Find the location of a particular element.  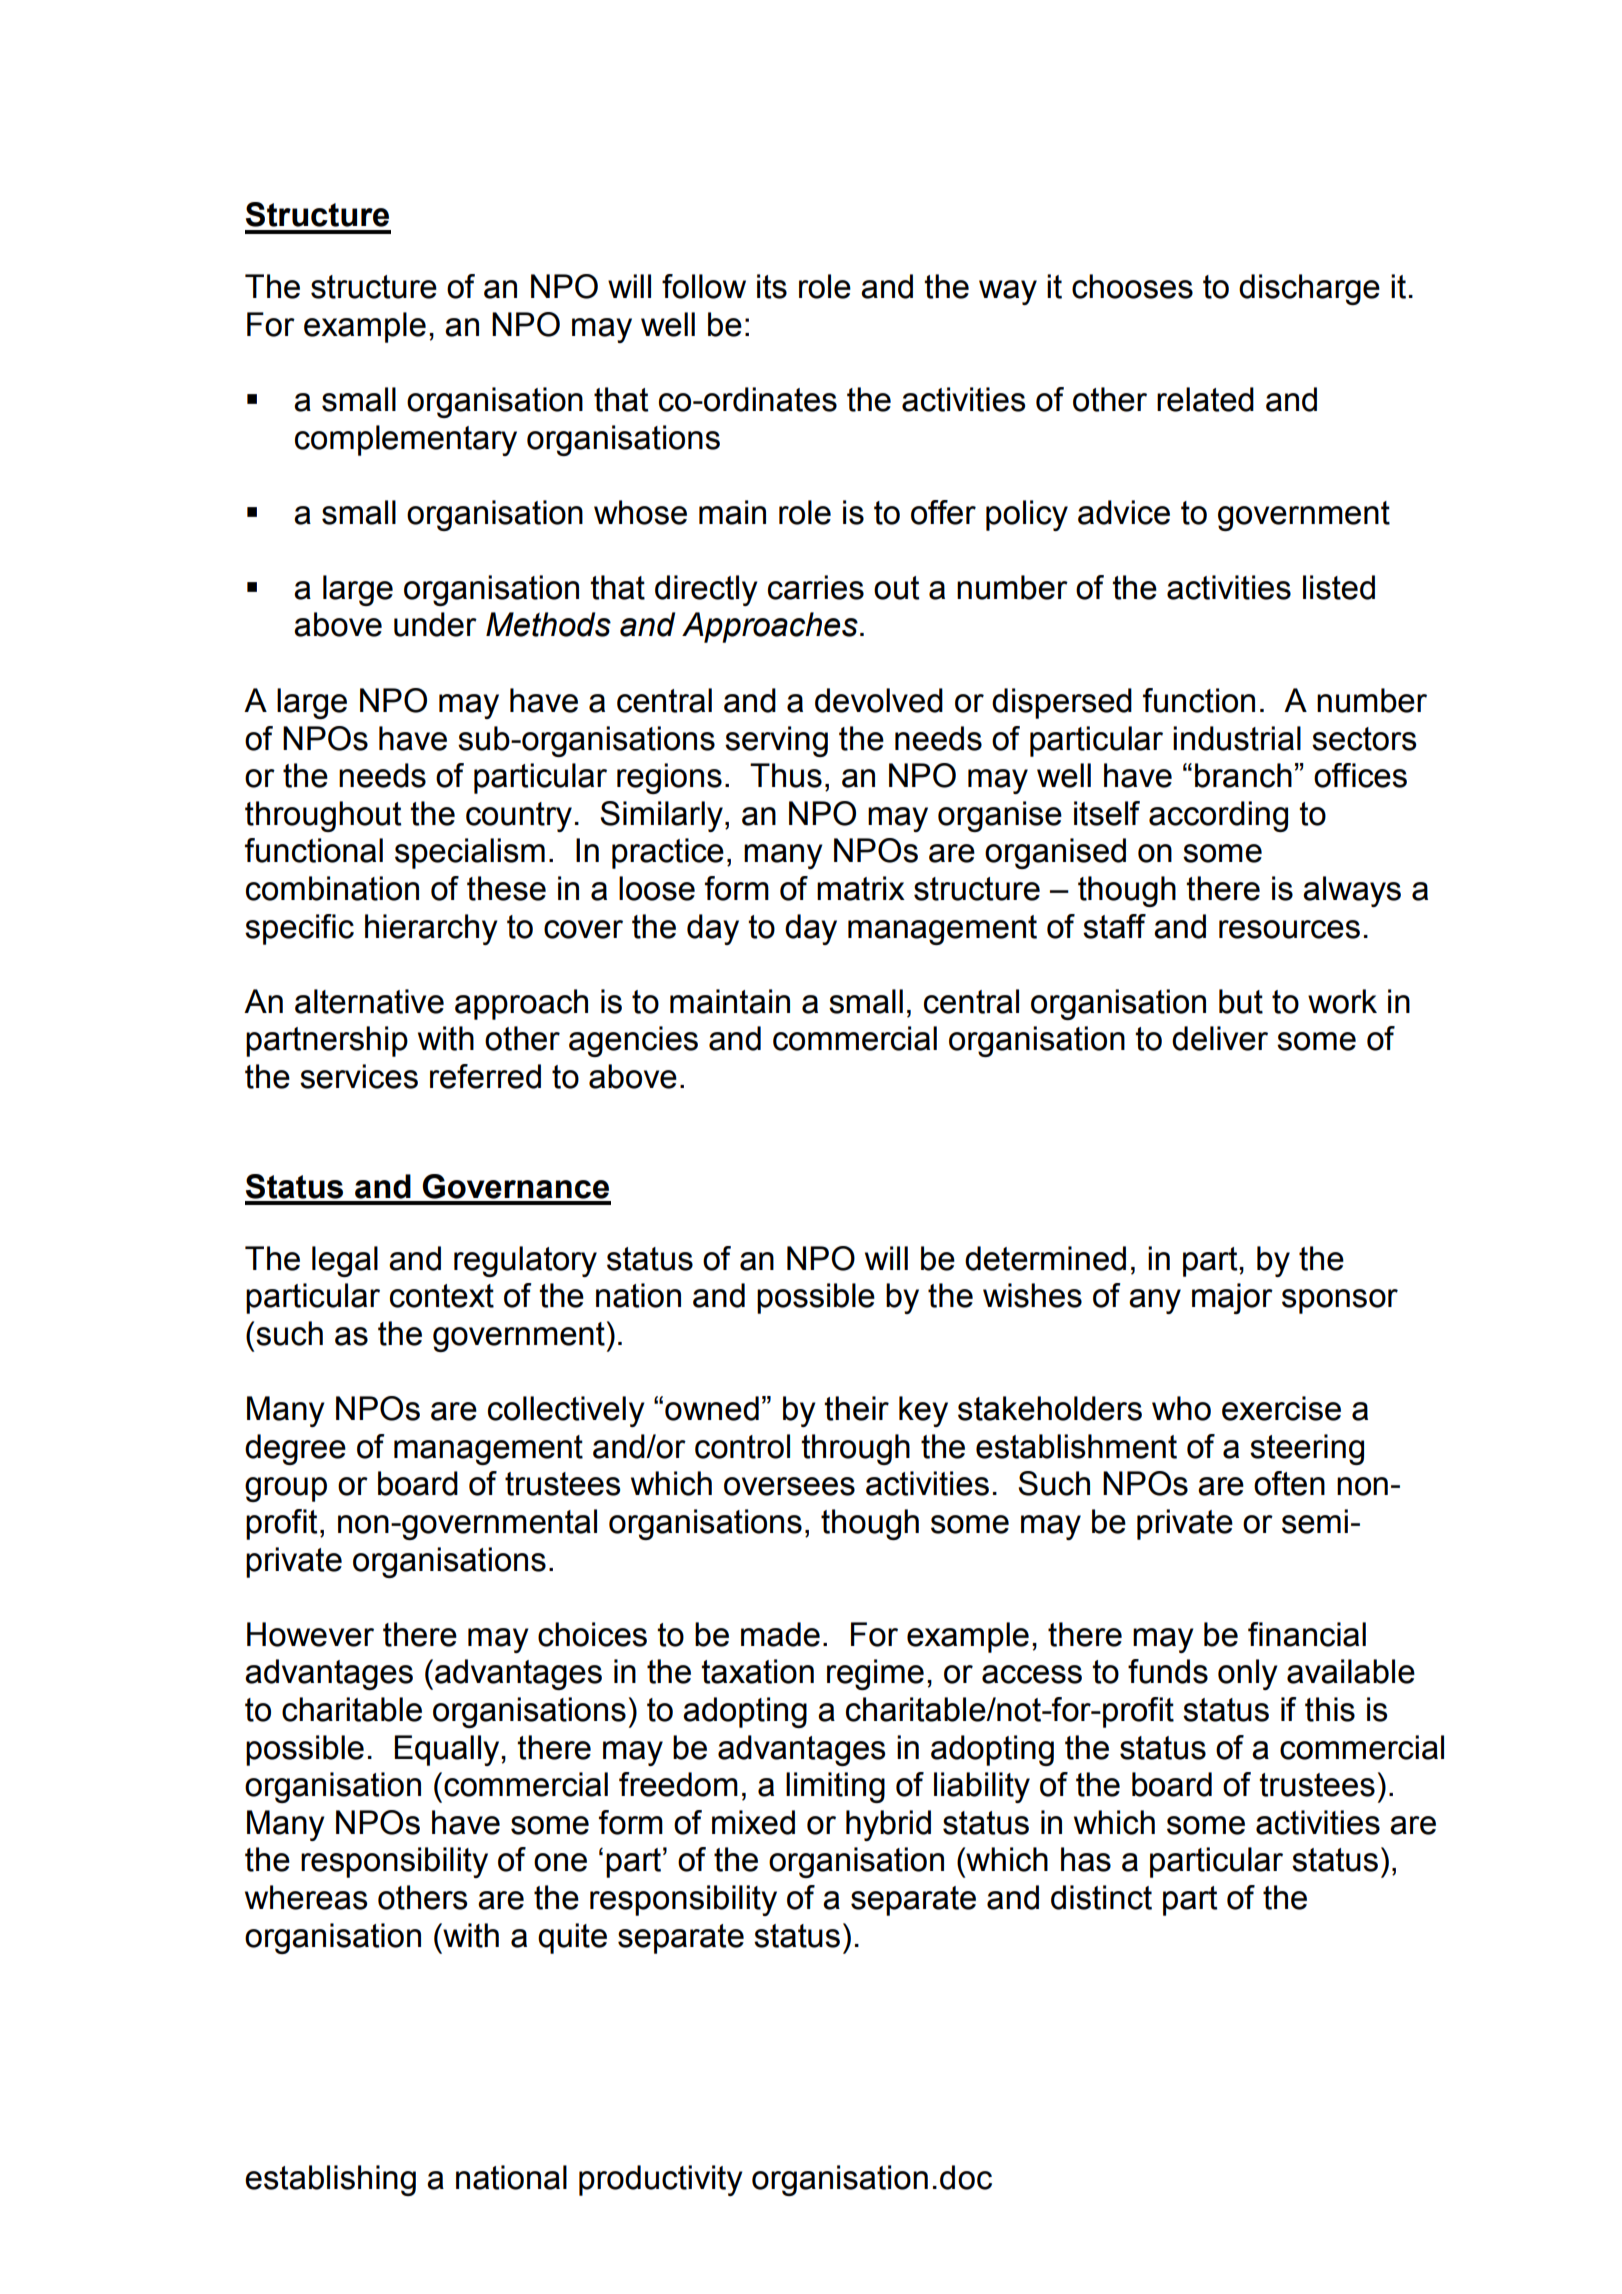

productivity is located at coordinates (661, 2180).
